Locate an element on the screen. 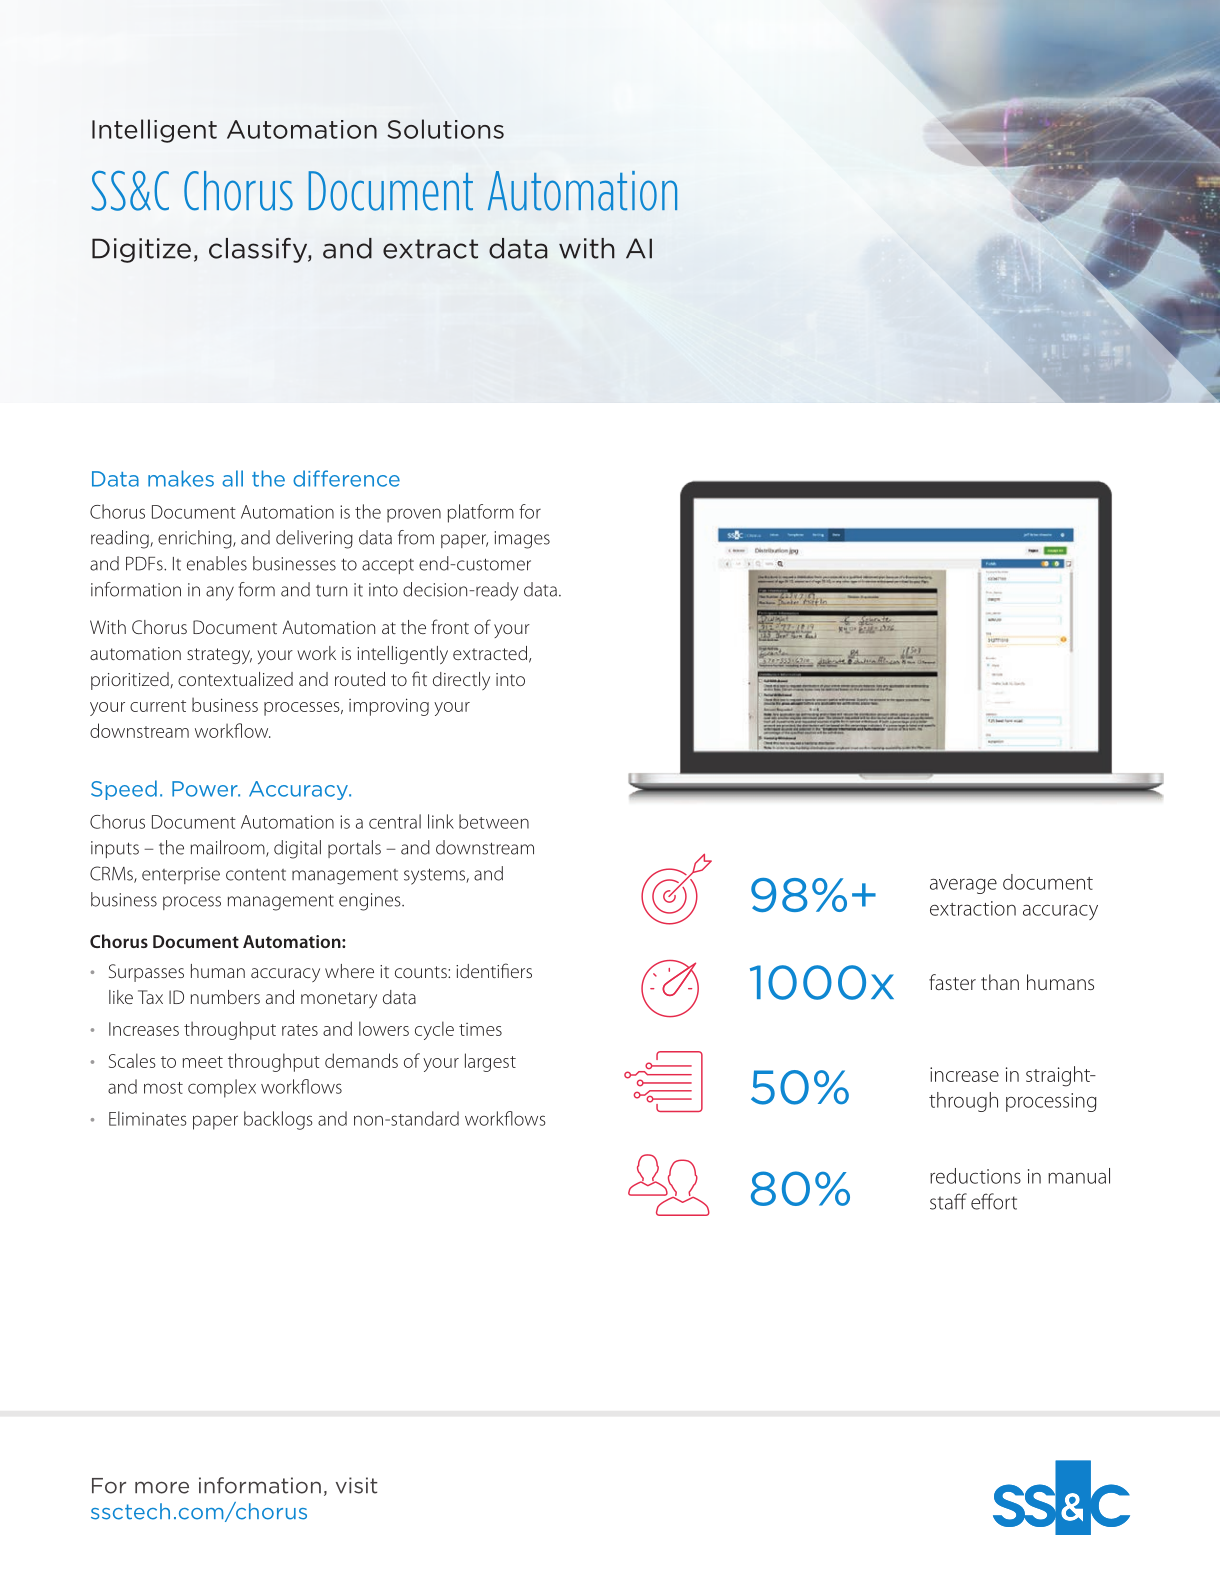 The height and width of the screenshot is (1579, 1220). numbers is located at coordinates (225, 997).
